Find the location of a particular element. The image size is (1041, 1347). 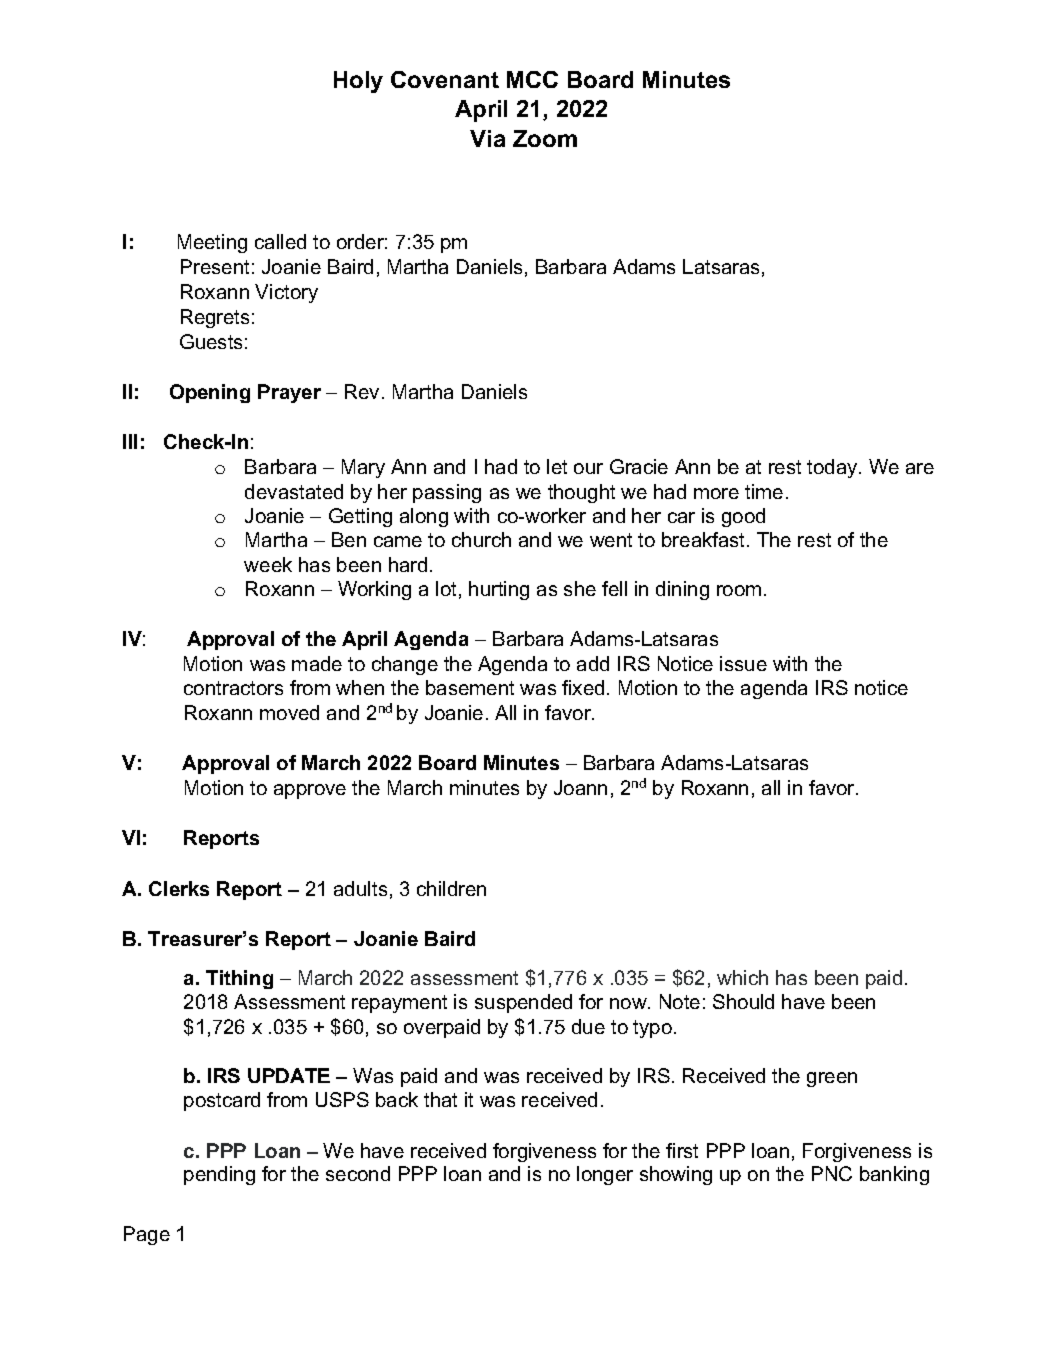

Zoom is located at coordinates (545, 138).
